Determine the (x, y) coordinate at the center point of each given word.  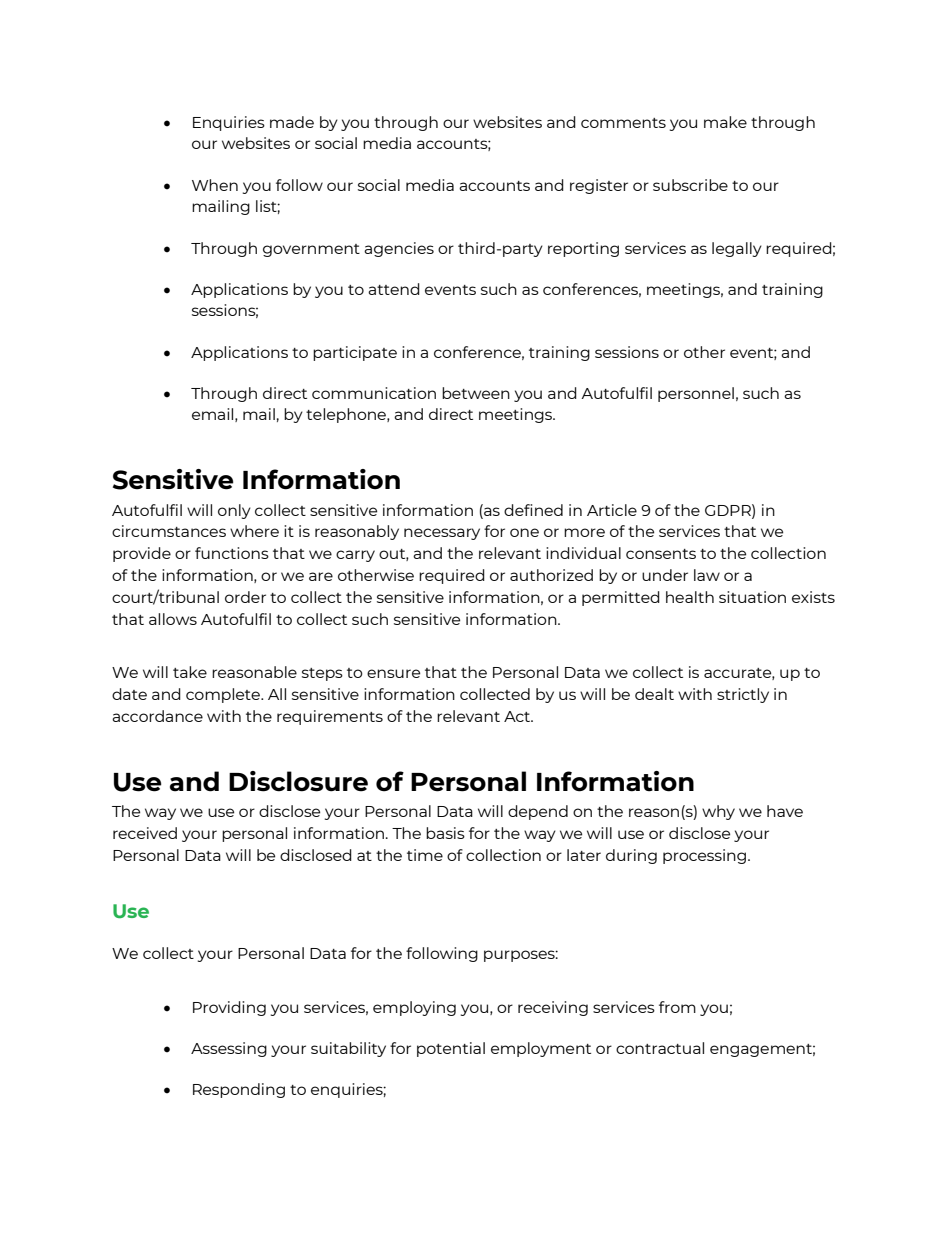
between (476, 393)
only (234, 511)
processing (706, 856)
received (145, 833)
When (215, 185)
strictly (743, 695)
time (425, 855)
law (707, 575)
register (599, 186)
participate (355, 353)
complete (224, 695)
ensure (393, 673)
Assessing (229, 1049)
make (725, 122)
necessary (442, 534)
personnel (696, 394)
